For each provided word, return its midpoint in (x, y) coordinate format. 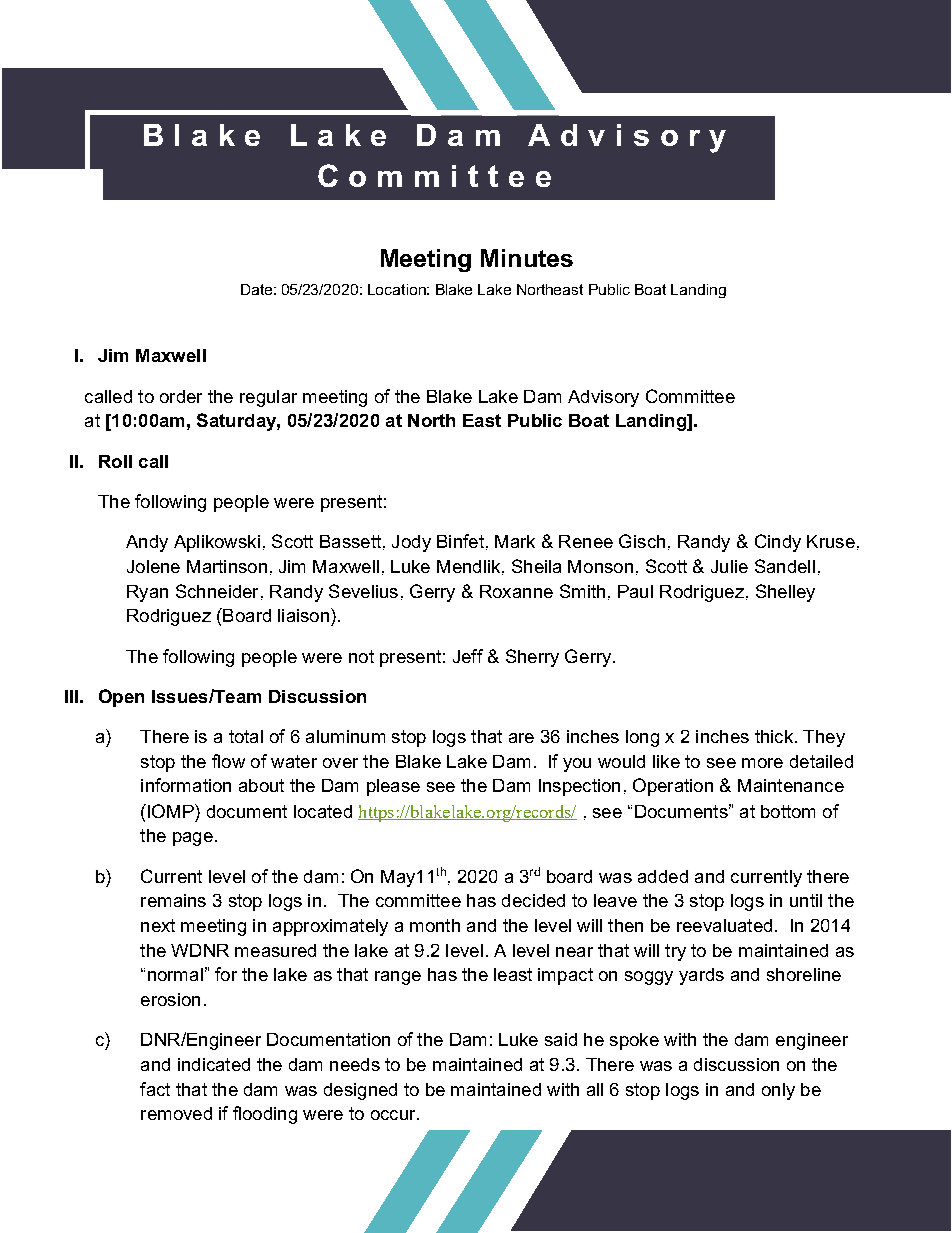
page (193, 839)
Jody (411, 543)
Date (256, 289)
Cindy (778, 543)
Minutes (527, 258)
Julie (729, 566)
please (393, 787)
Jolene (153, 566)
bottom (788, 811)
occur (394, 1115)
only (778, 1091)
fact (155, 1089)
